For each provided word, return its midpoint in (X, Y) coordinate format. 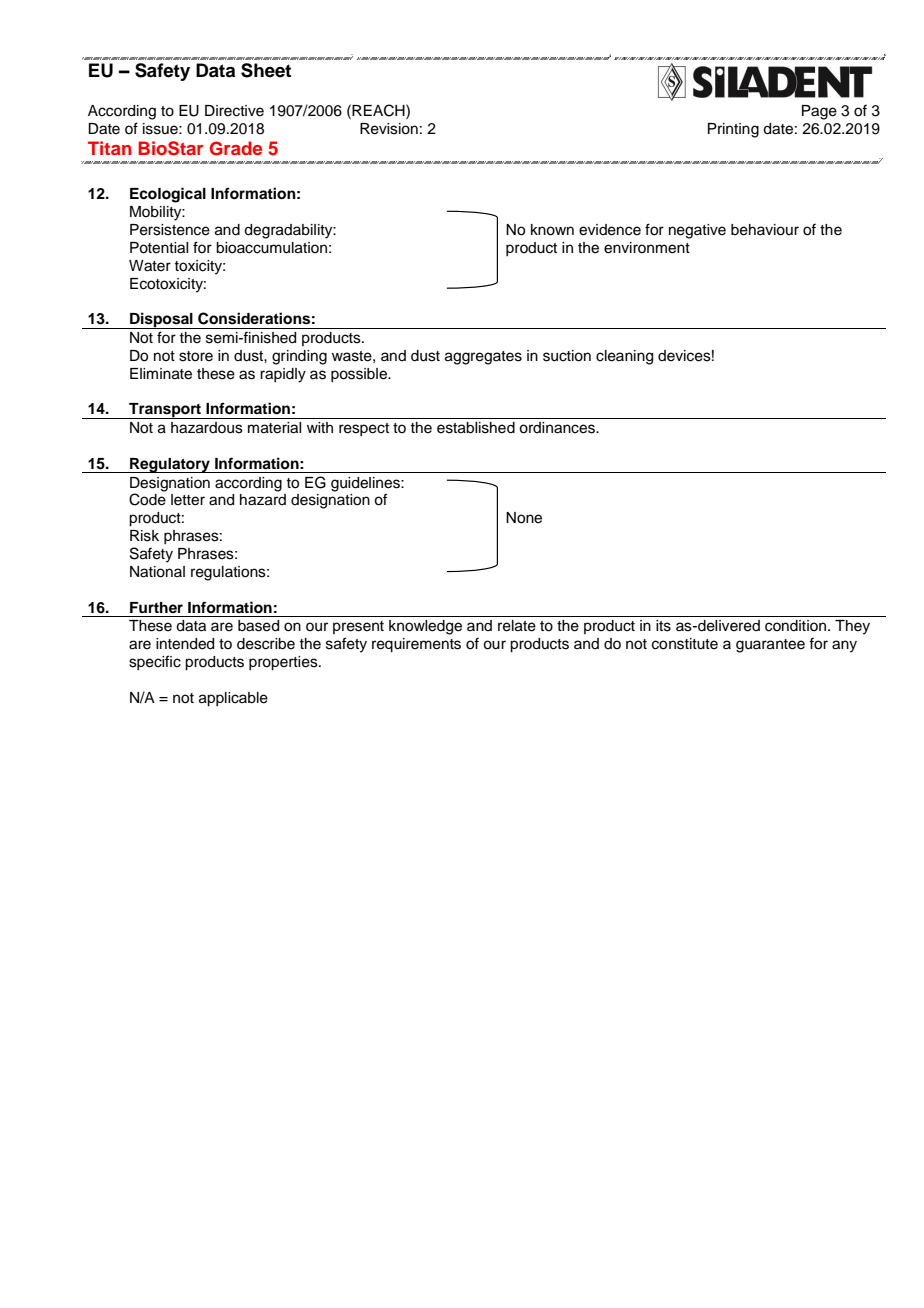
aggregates (483, 358)
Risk (144, 536)
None (524, 518)
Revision (389, 129)
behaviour (765, 230)
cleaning (624, 357)
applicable (233, 699)
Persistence (170, 230)
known (552, 230)
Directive (234, 111)
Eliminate (161, 374)
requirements (416, 645)
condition (795, 626)
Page (819, 112)
